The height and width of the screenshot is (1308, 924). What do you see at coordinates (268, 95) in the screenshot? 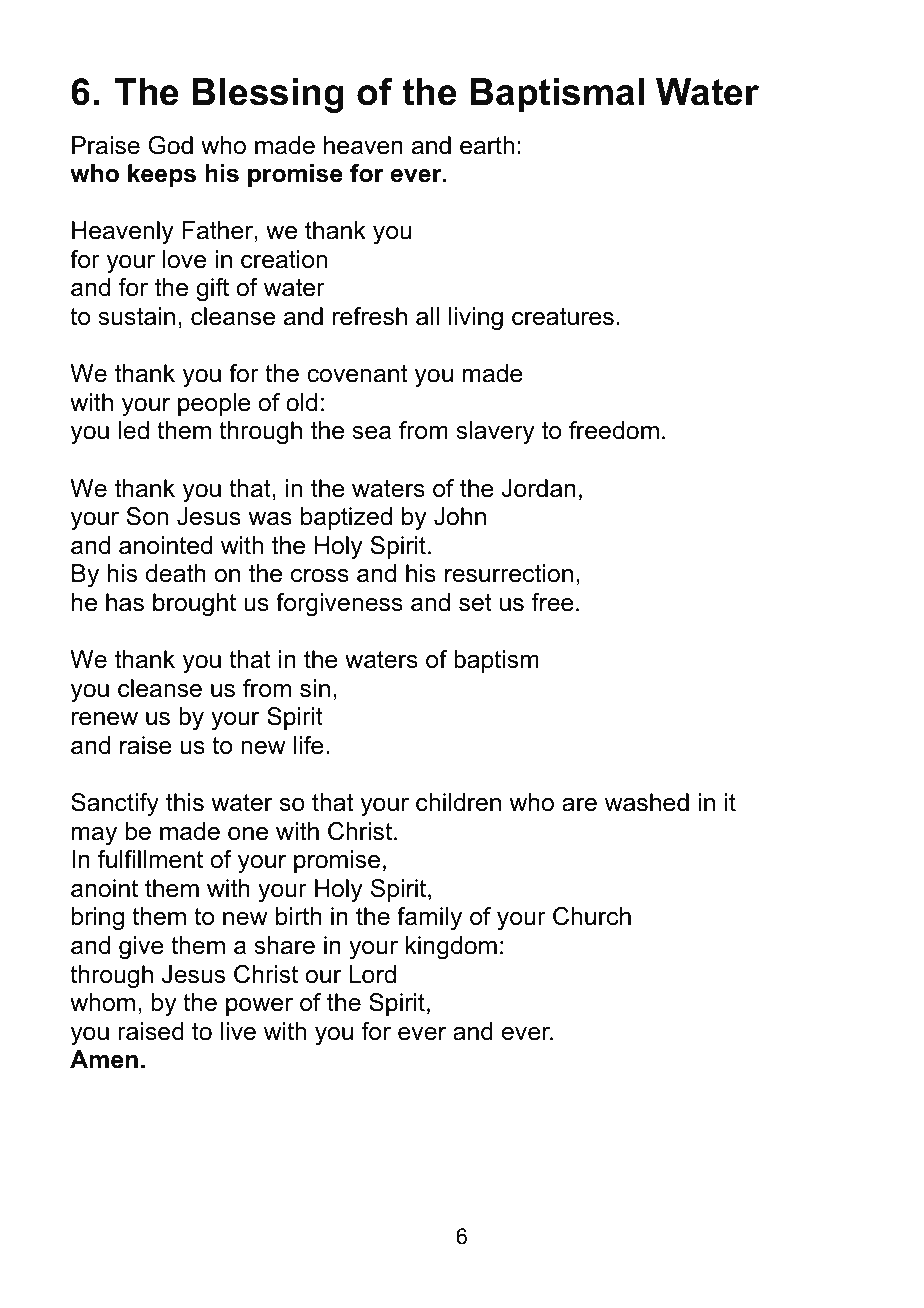
I see `Blessing` at bounding box center [268, 95].
